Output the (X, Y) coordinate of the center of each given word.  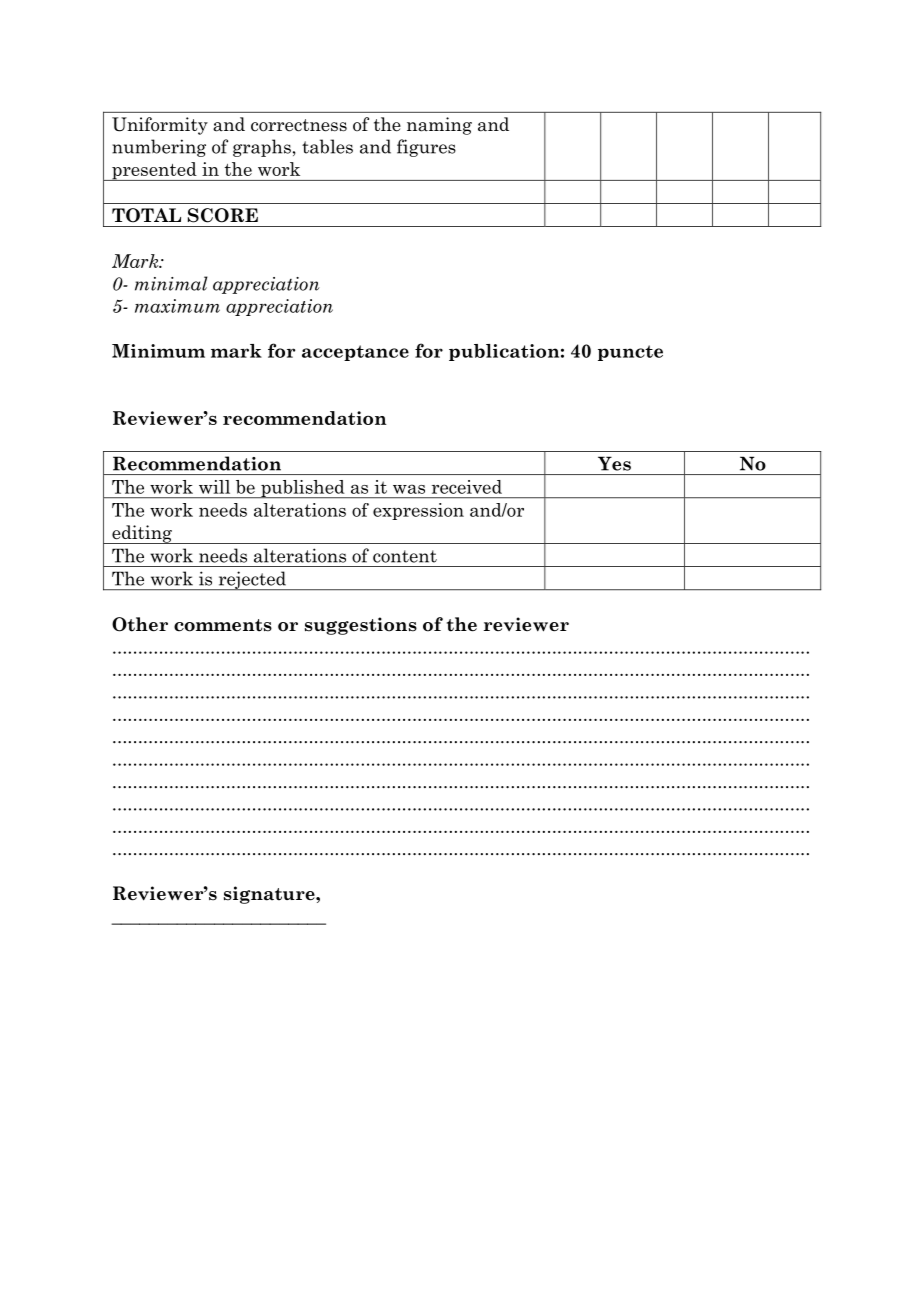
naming (439, 126)
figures (426, 148)
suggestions (361, 626)
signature (270, 895)
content (405, 556)
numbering (159, 148)
